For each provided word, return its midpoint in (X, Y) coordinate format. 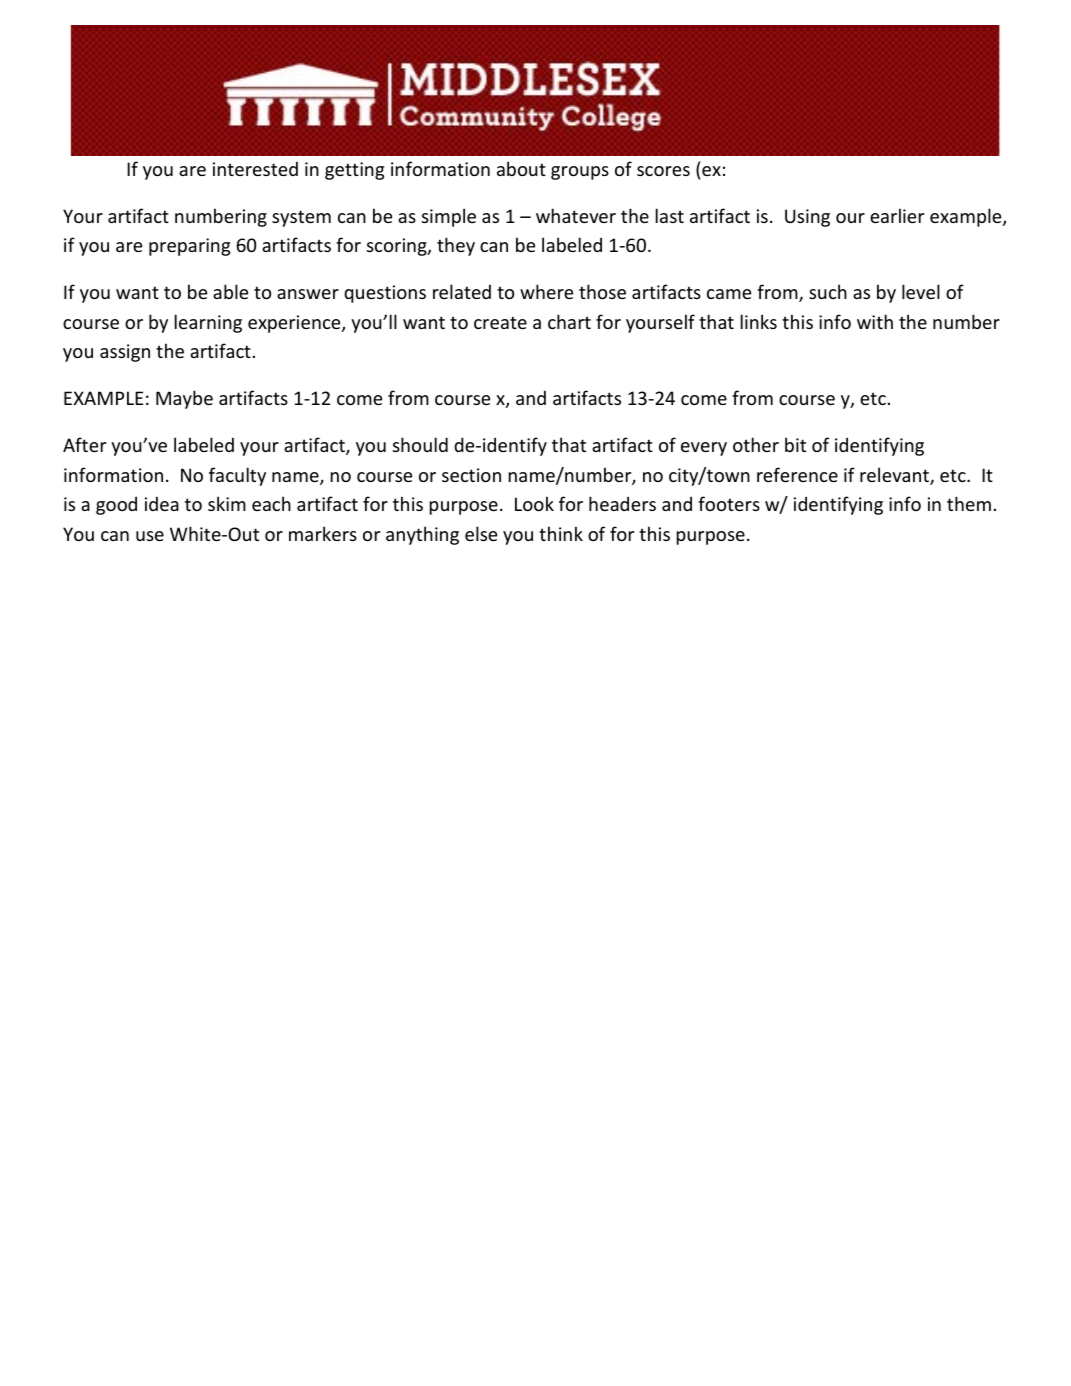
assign (125, 353)
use (150, 536)
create (500, 322)
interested (255, 168)
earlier (897, 215)
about (521, 168)
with (875, 321)
